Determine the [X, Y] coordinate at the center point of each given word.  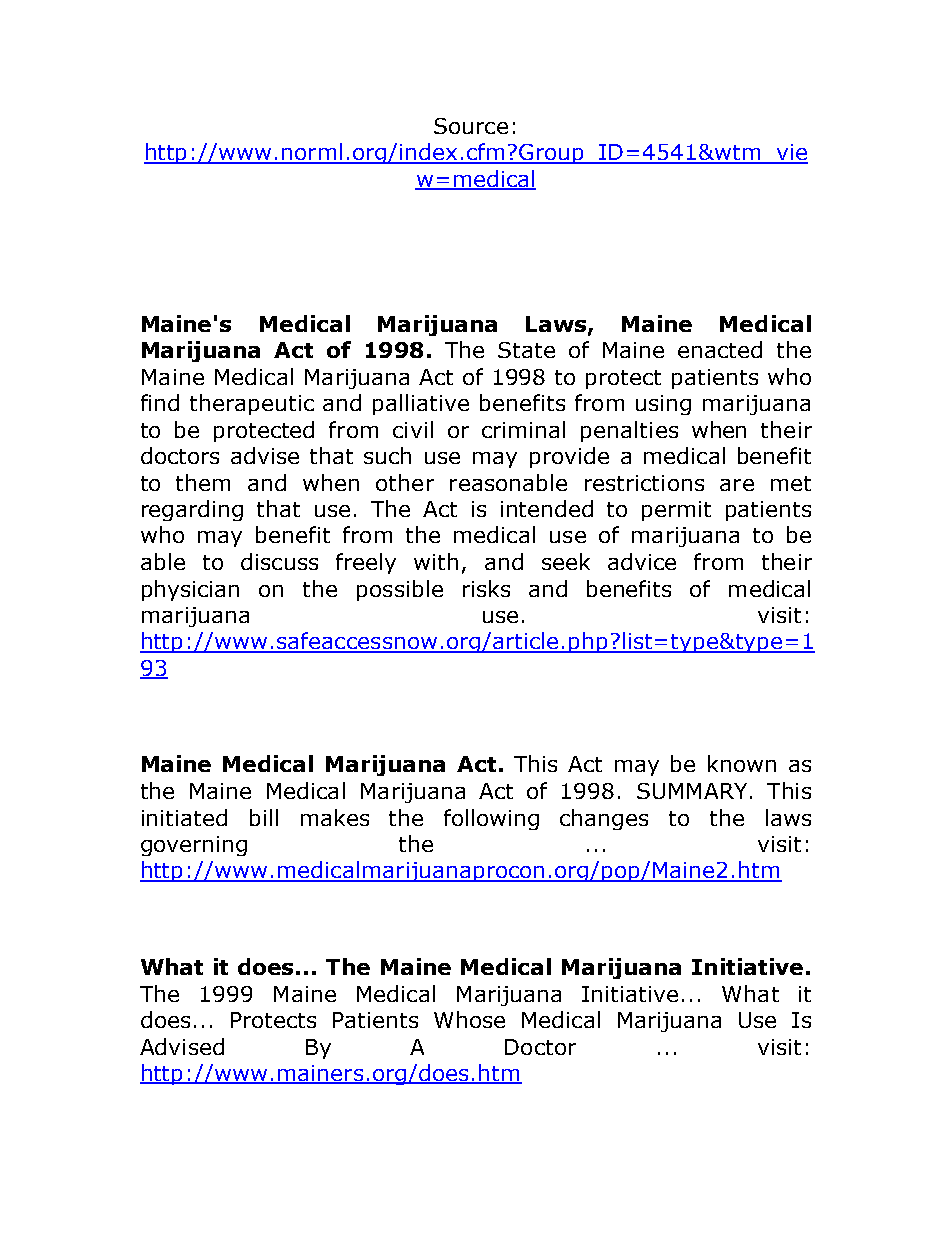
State [526, 350]
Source [471, 126]
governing [194, 846]
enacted [720, 349]
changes [604, 819]
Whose [469, 1019]
